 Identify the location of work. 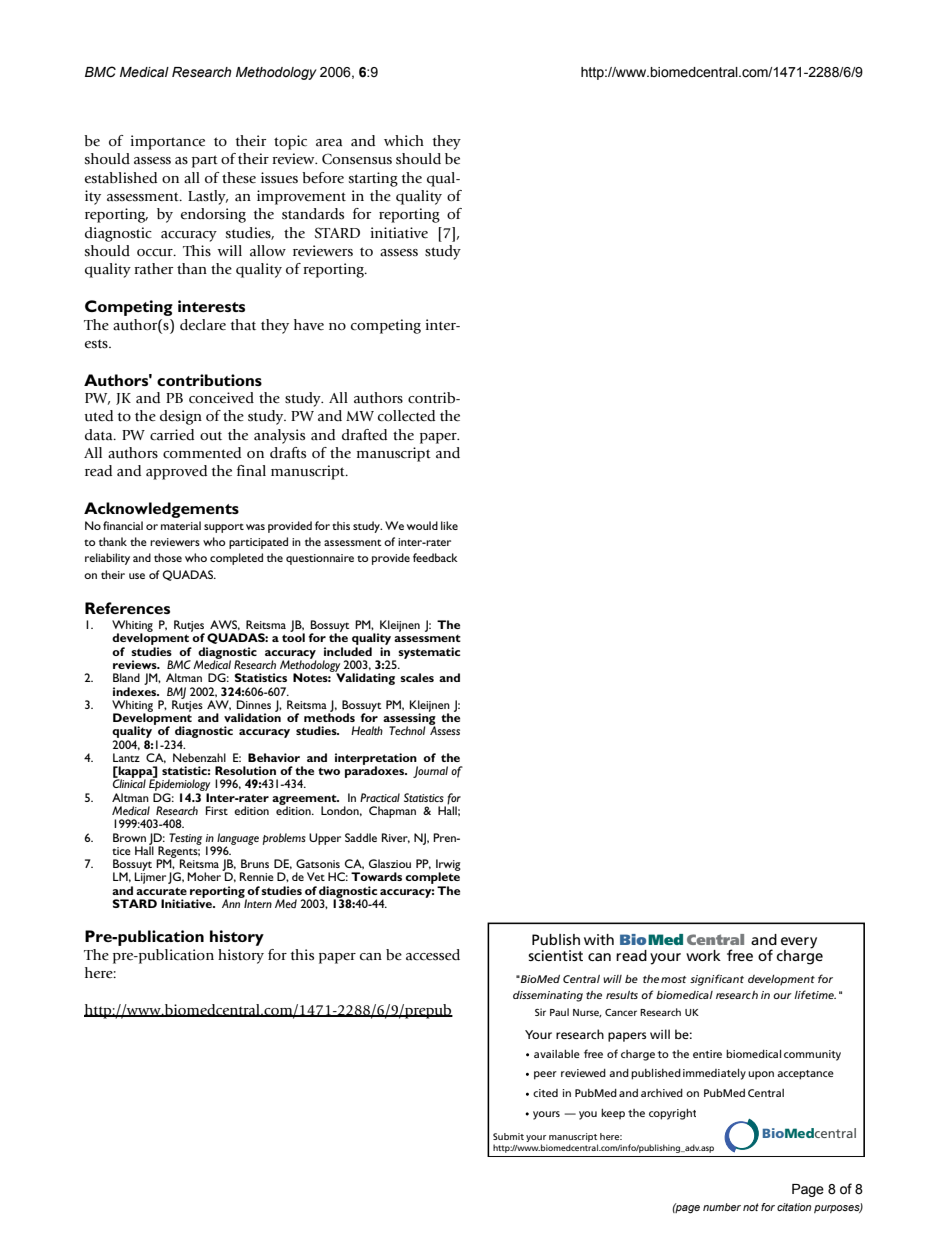
(703, 955).
